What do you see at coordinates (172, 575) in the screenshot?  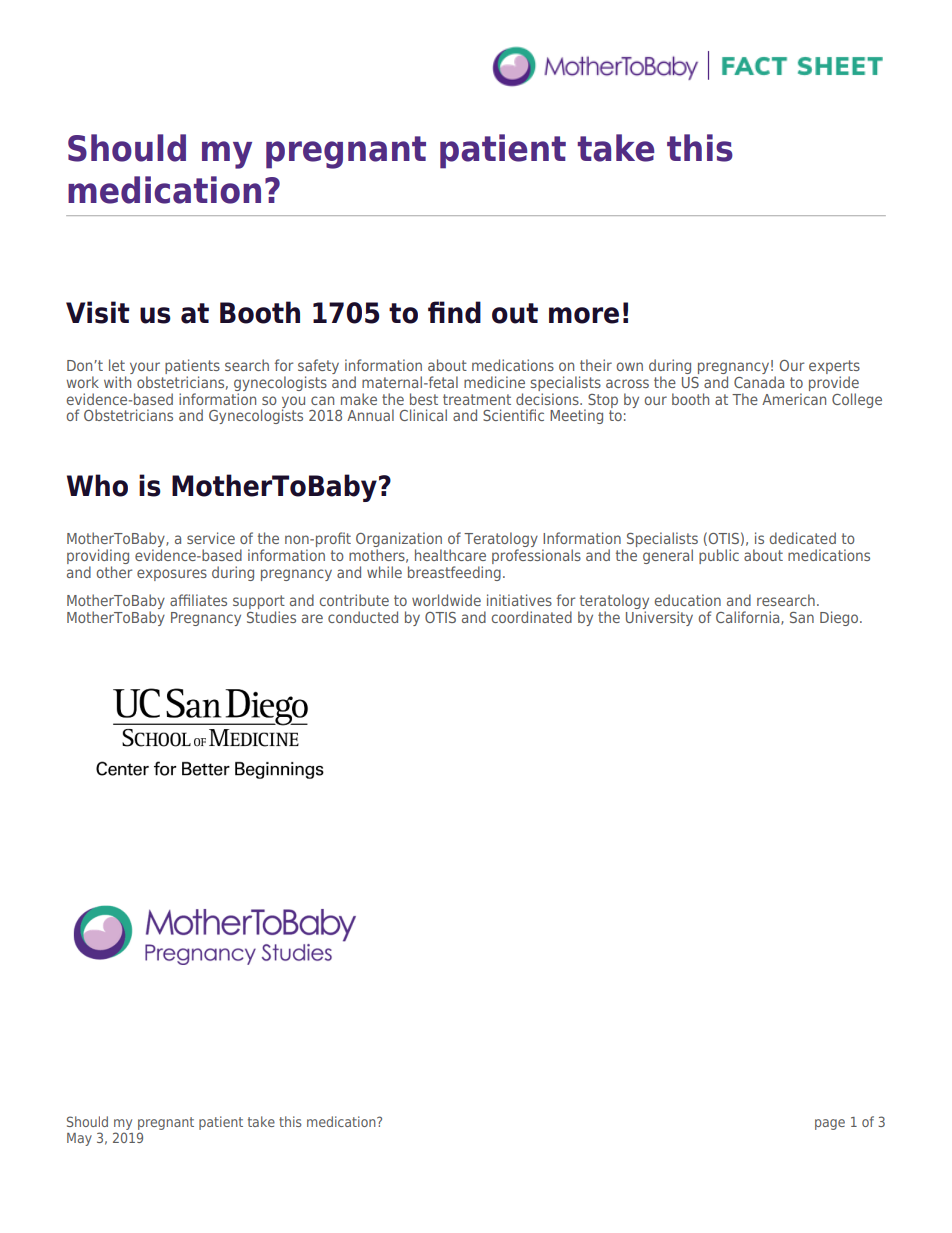 I see `exposures` at bounding box center [172, 575].
